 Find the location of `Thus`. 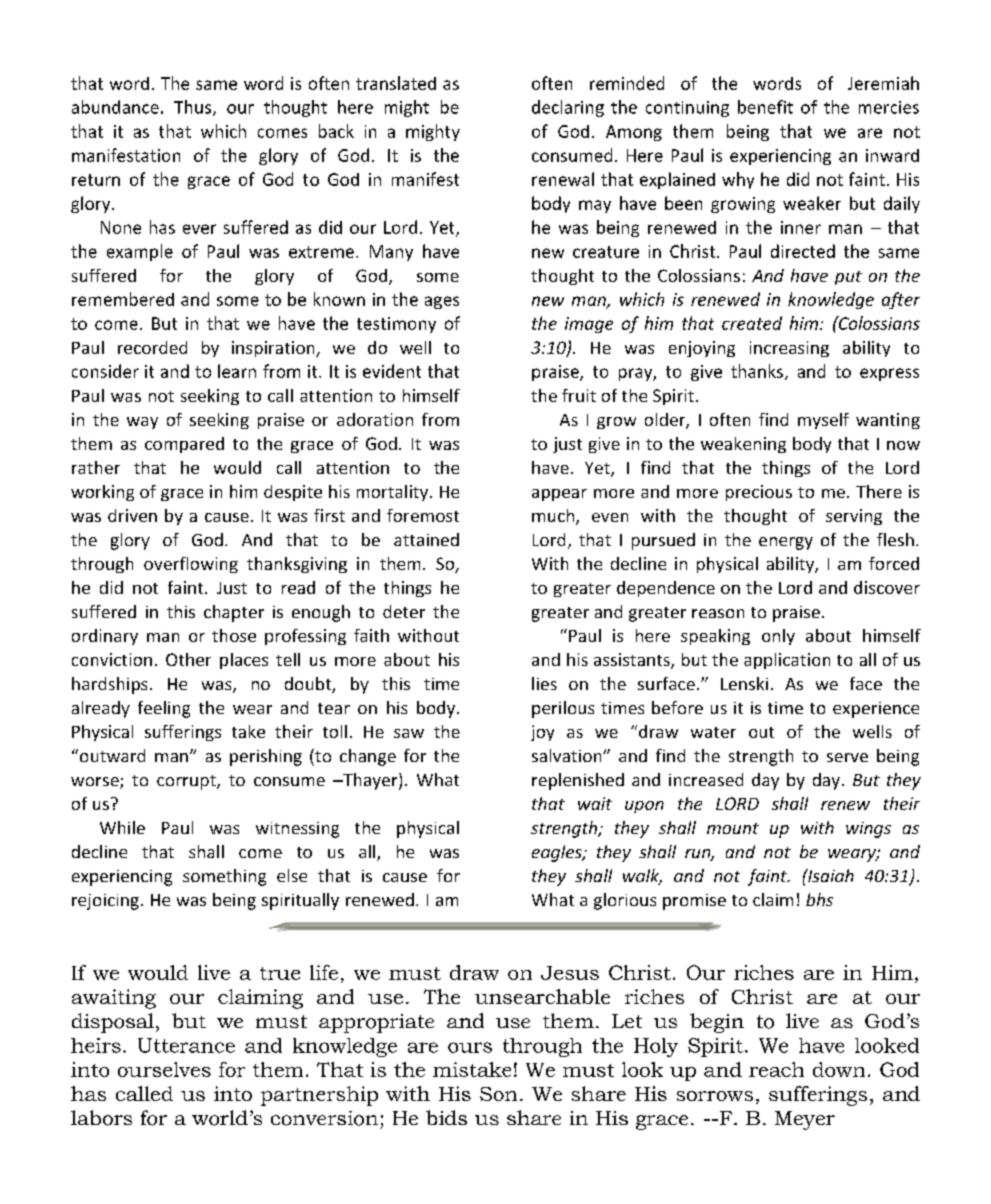

Thus is located at coordinates (194, 108).
